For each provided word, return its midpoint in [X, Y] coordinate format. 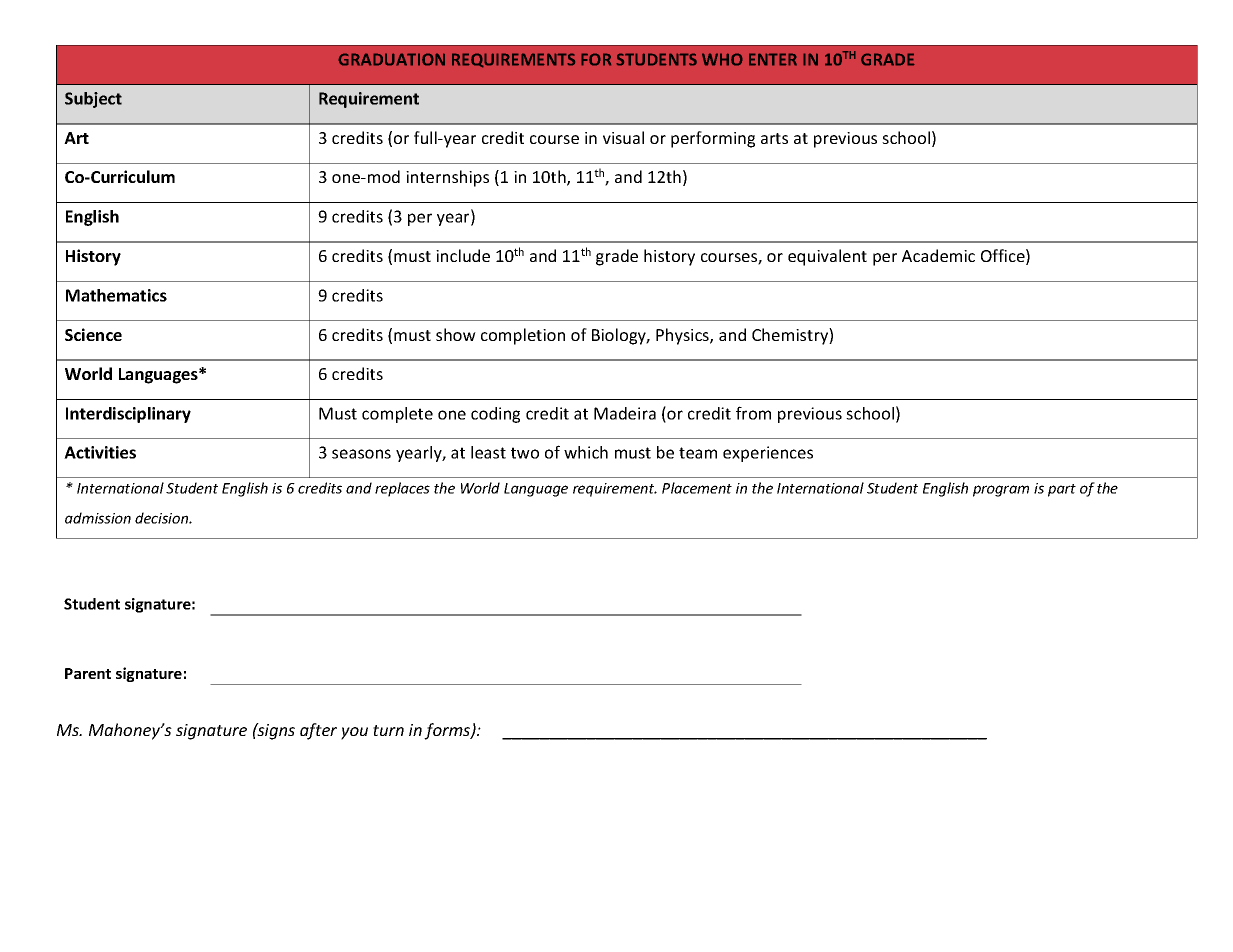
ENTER [773, 59]
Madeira [625, 413]
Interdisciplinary [128, 415]
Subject [93, 100]
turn [388, 730]
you [354, 733]
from [753, 413]
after [318, 731]
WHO [722, 59]
